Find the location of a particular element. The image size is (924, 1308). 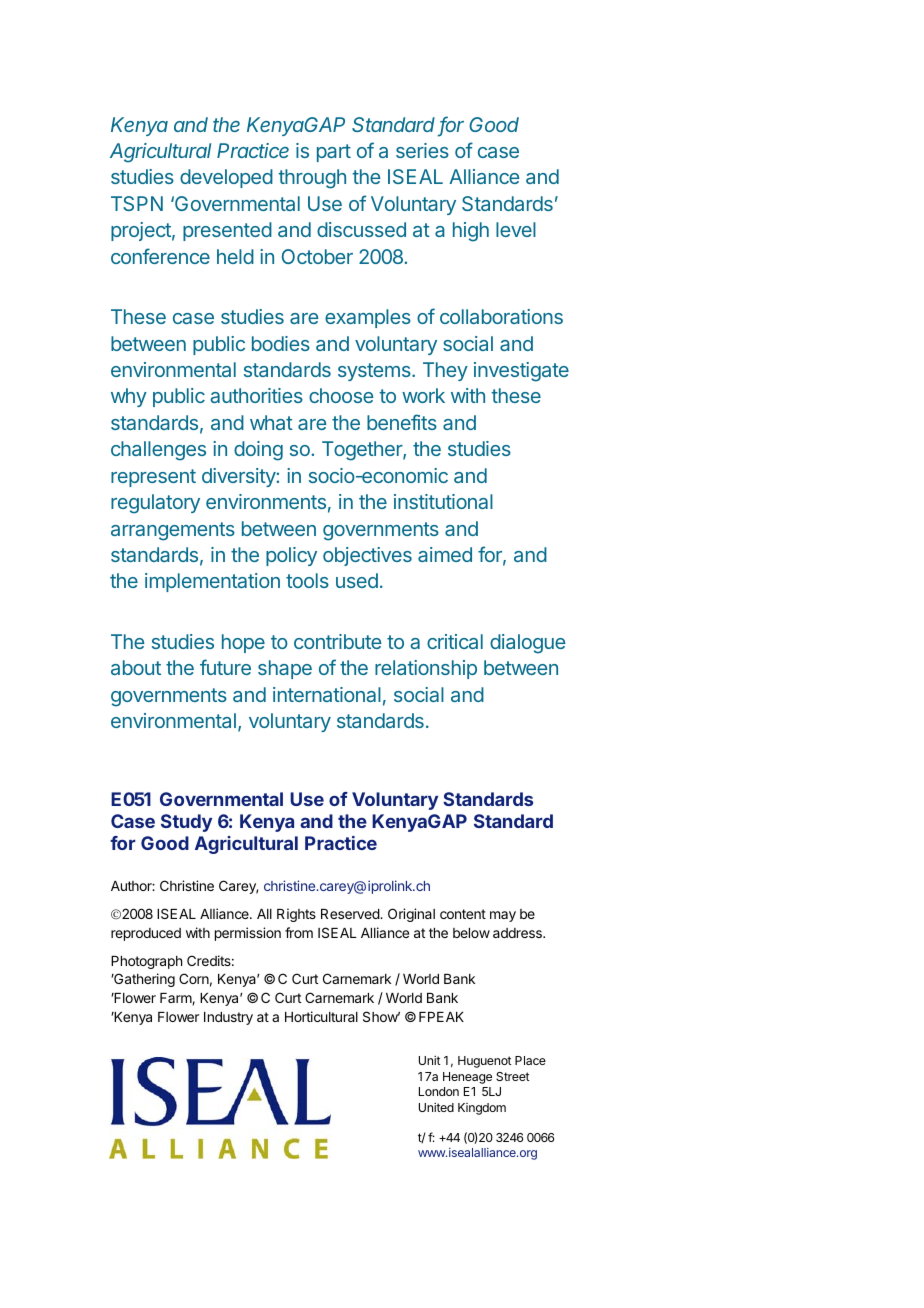

choose is located at coordinates (341, 395).
